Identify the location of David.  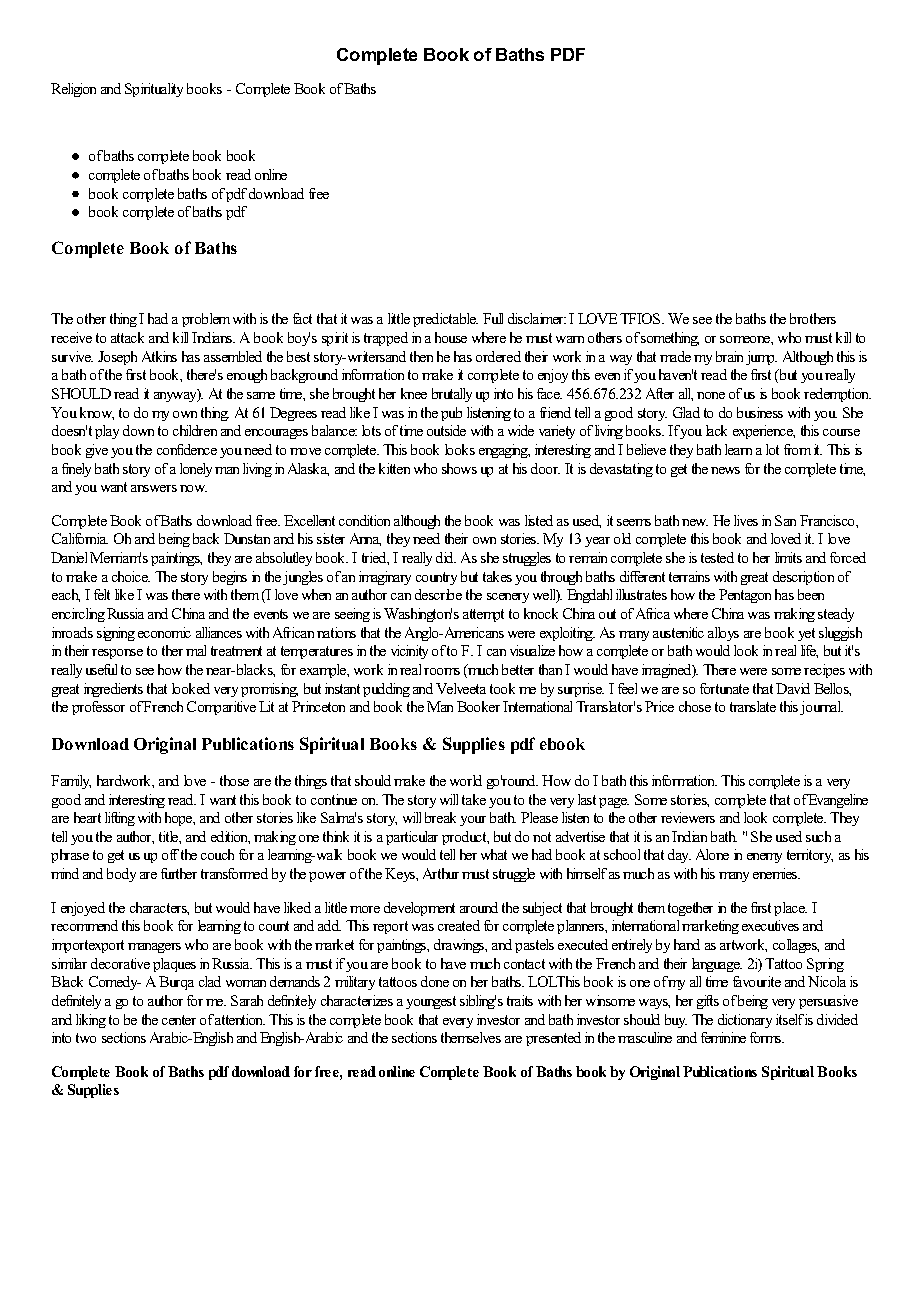
(793, 688).
